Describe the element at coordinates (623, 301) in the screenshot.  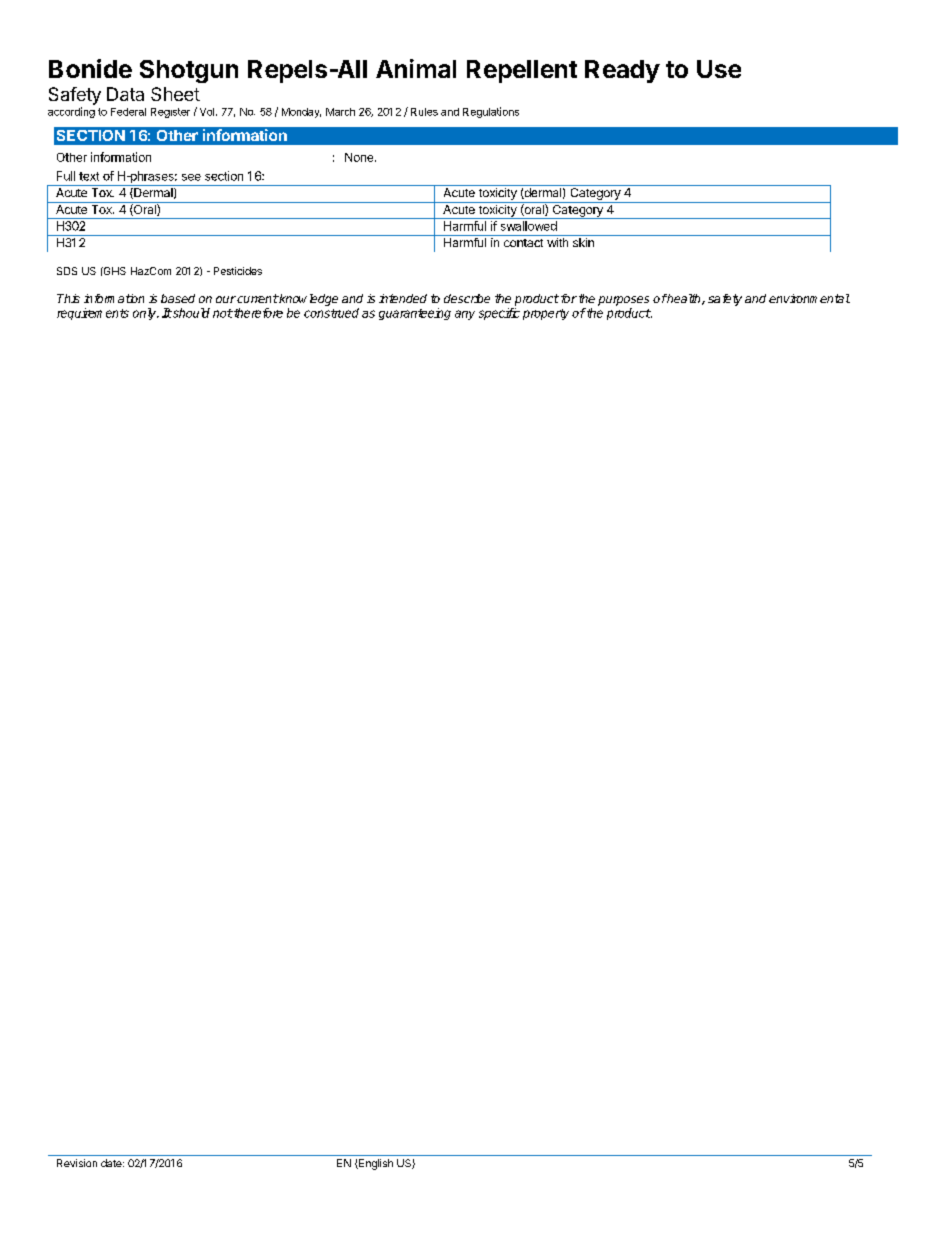
I see `purposes` at that location.
